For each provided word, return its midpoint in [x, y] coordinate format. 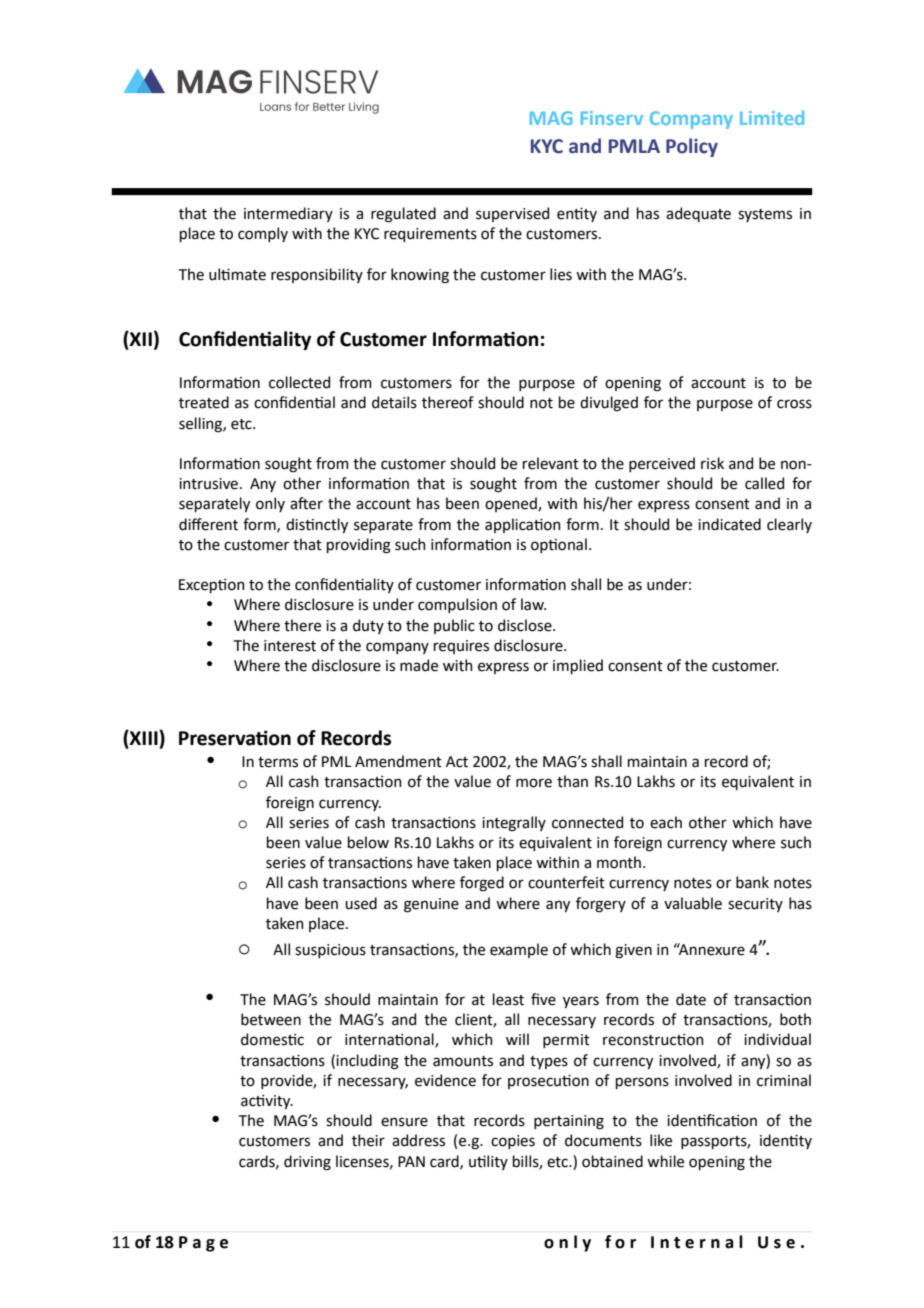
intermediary [288, 214]
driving [307, 1163]
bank [752, 882]
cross [794, 404]
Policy [692, 147]
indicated [729, 524]
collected [299, 382]
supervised [512, 214]
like [661, 1140]
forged [482, 884]
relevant [551, 463]
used [361, 903]
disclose [526, 625]
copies [513, 1142]
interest [290, 646]
